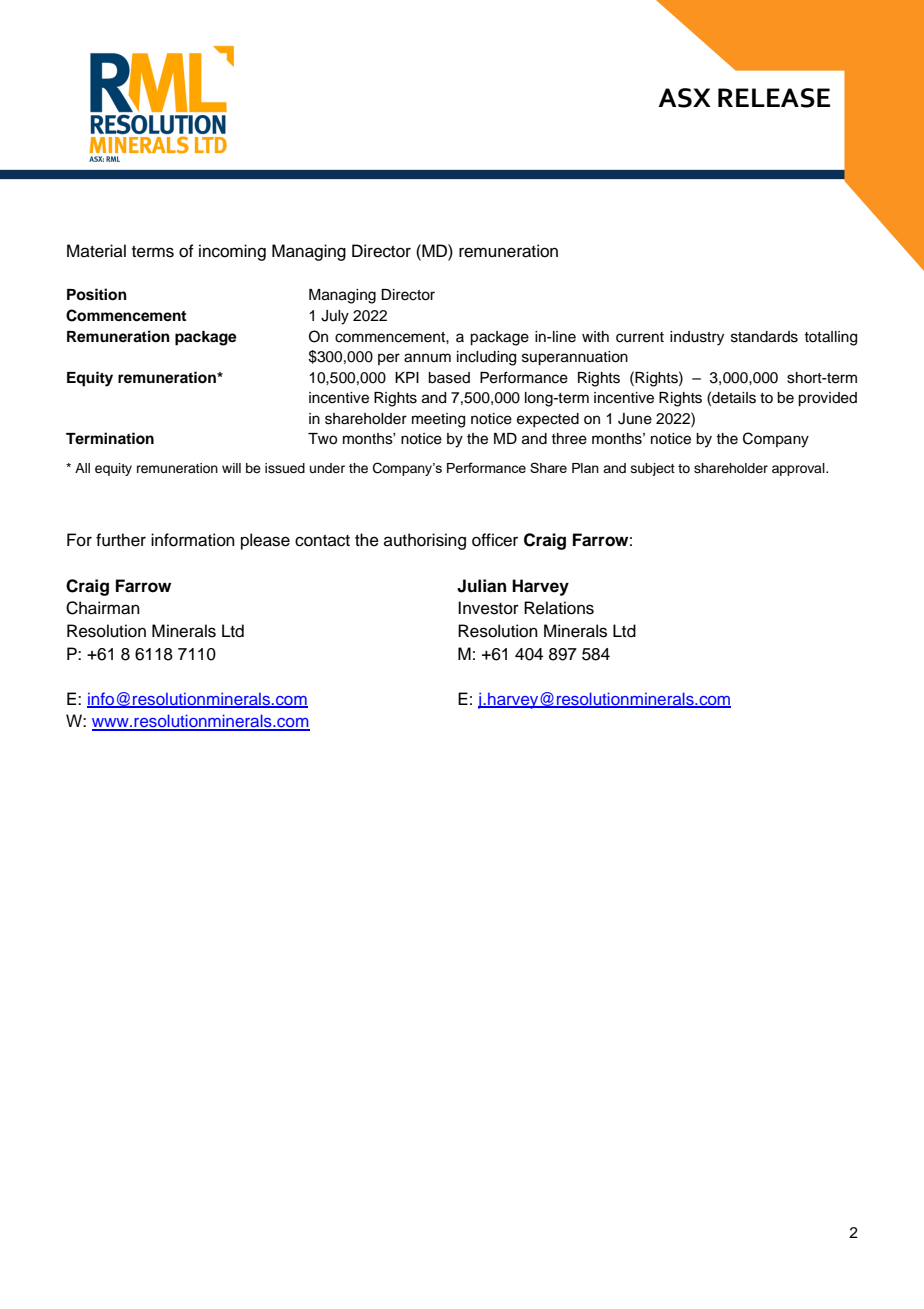 This screenshot has height=1309, width=924. I want to click on incoming, so click(232, 252).
